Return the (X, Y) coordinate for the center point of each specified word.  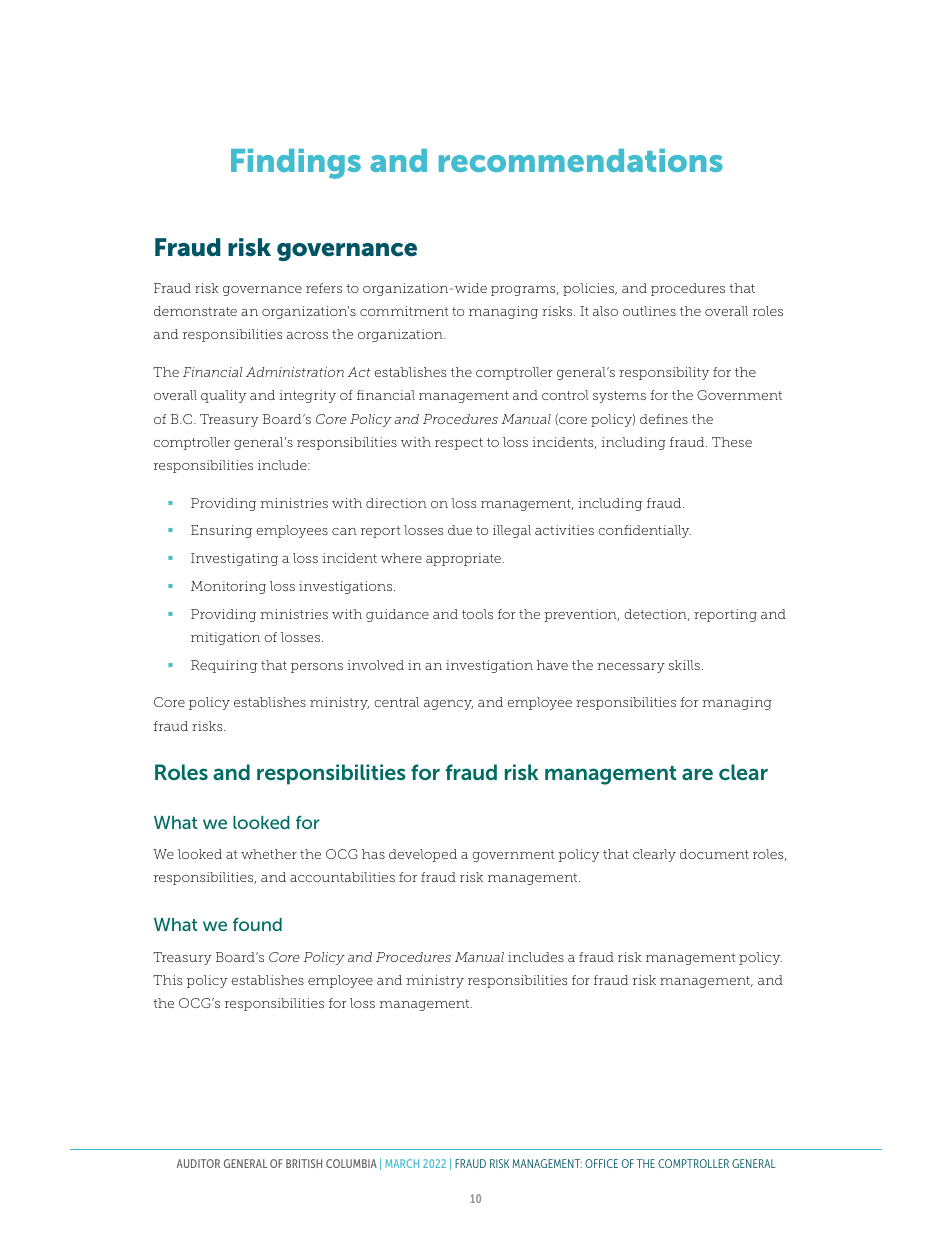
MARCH (402, 1163)
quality (223, 396)
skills (684, 665)
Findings (296, 164)
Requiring (224, 666)
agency (448, 705)
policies (589, 289)
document (714, 854)
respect (459, 444)
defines (664, 419)
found (257, 924)
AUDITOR (198, 1163)
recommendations (581, 160)
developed (423, 855)
